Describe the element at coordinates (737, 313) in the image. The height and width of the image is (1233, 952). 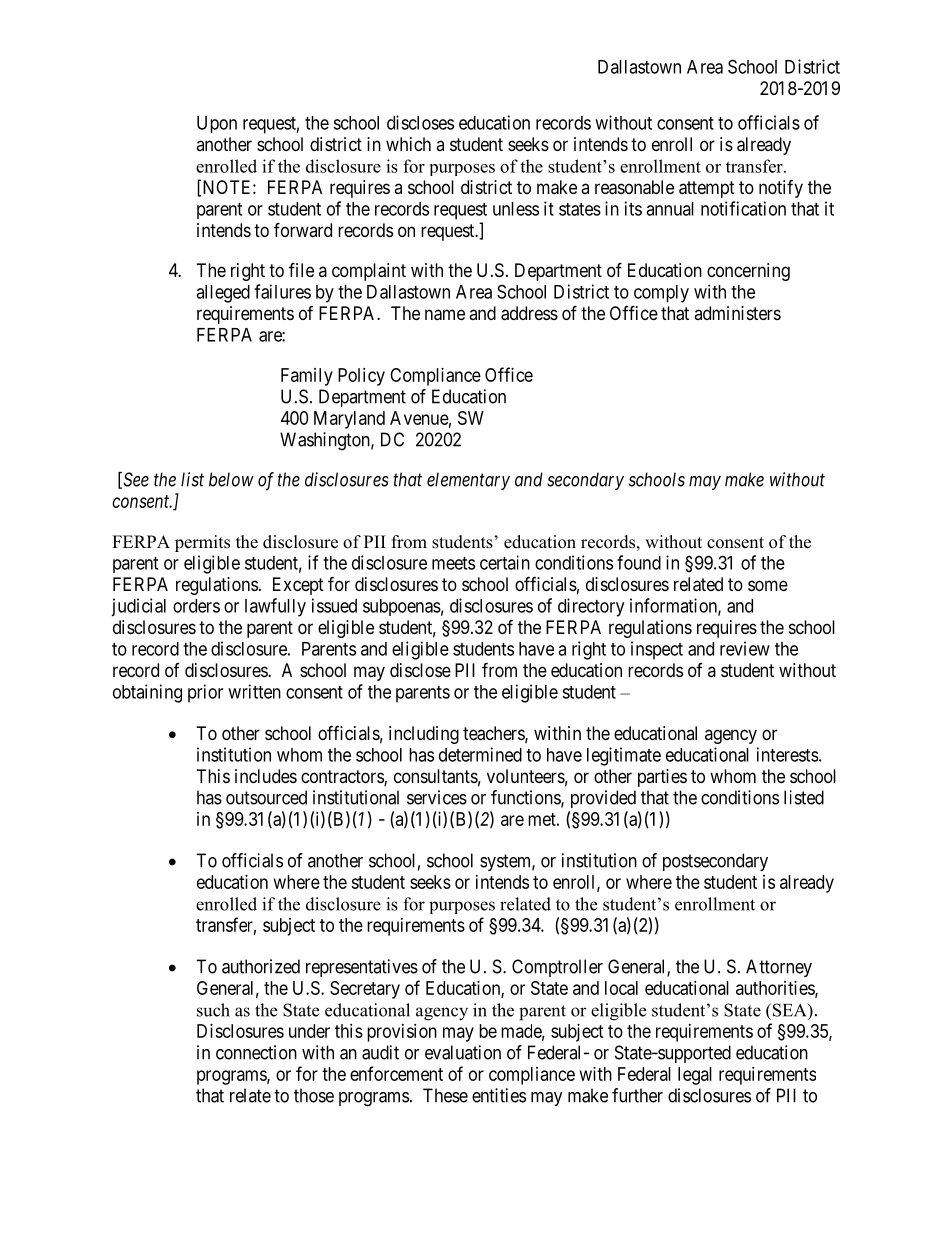
I see `administers` at that location.
